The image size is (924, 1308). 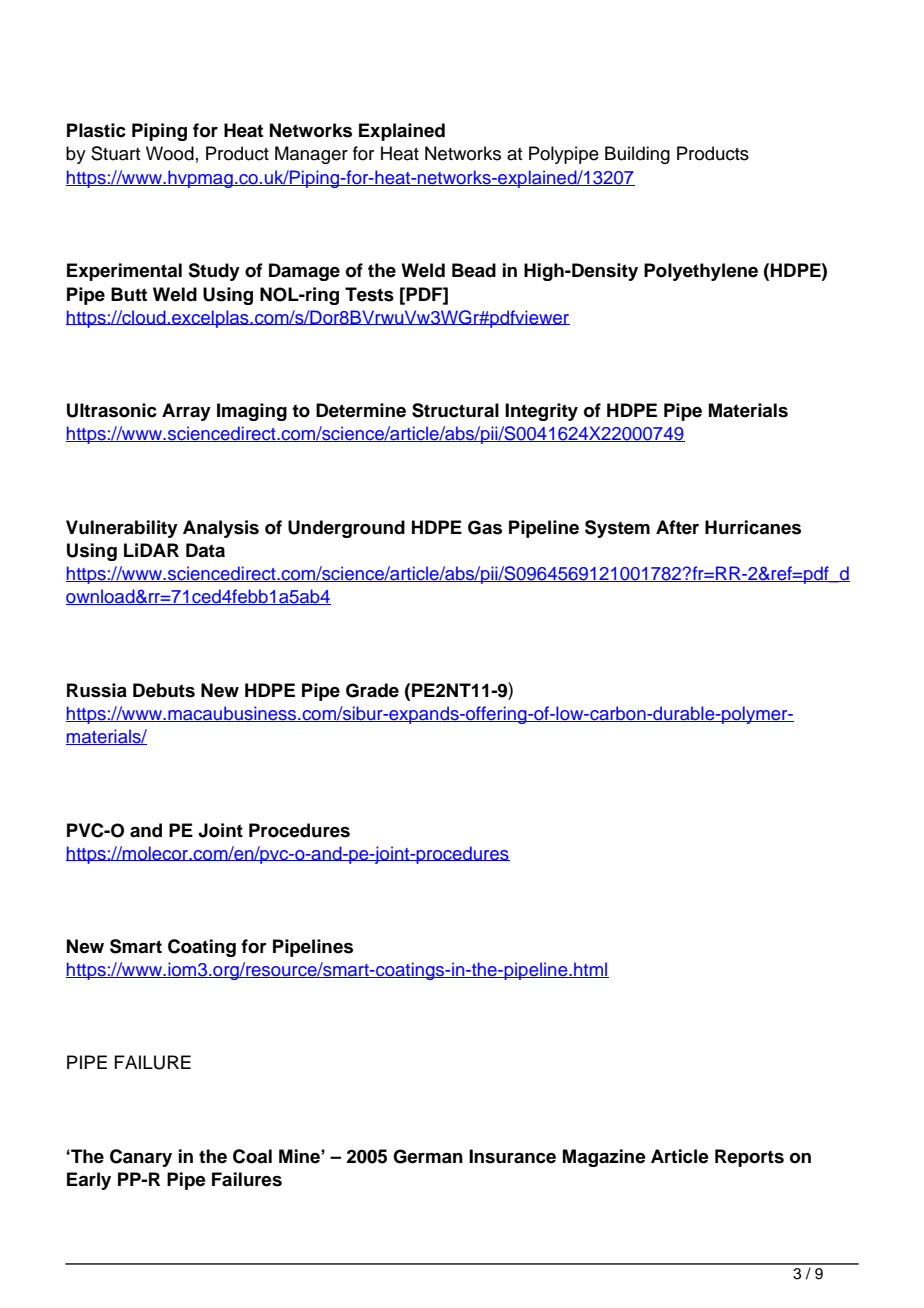 What do you see at coordinates (164, 690) in the screenshot?
I see `Debuts` at bounding box center [164, 690].
